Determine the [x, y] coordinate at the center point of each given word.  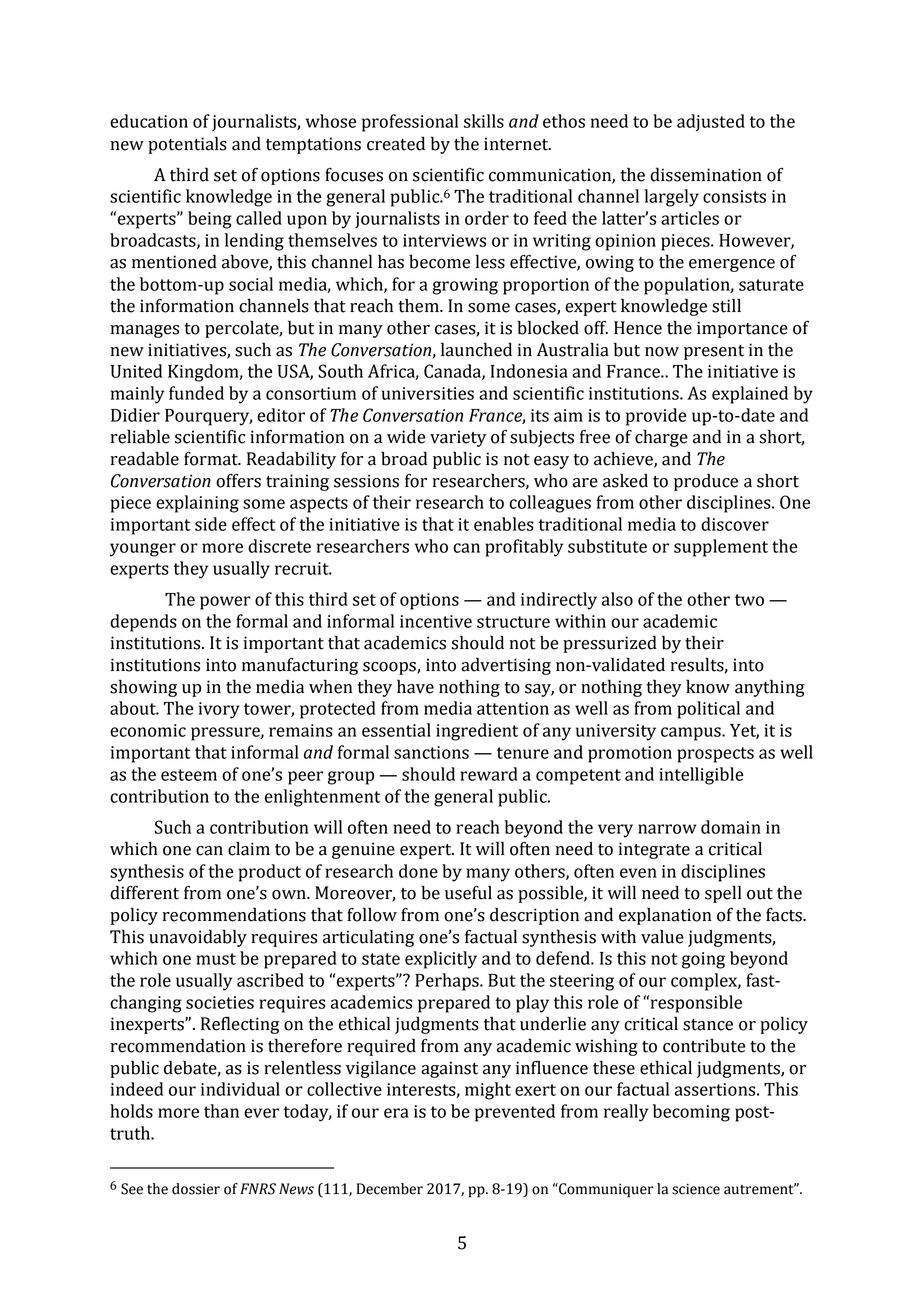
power [225, 603]
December [390, 1189]
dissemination [706, 174]
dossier [196, 1189]
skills [484, 121]
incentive [436, 621]
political [708, 710]
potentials [187, 145]
